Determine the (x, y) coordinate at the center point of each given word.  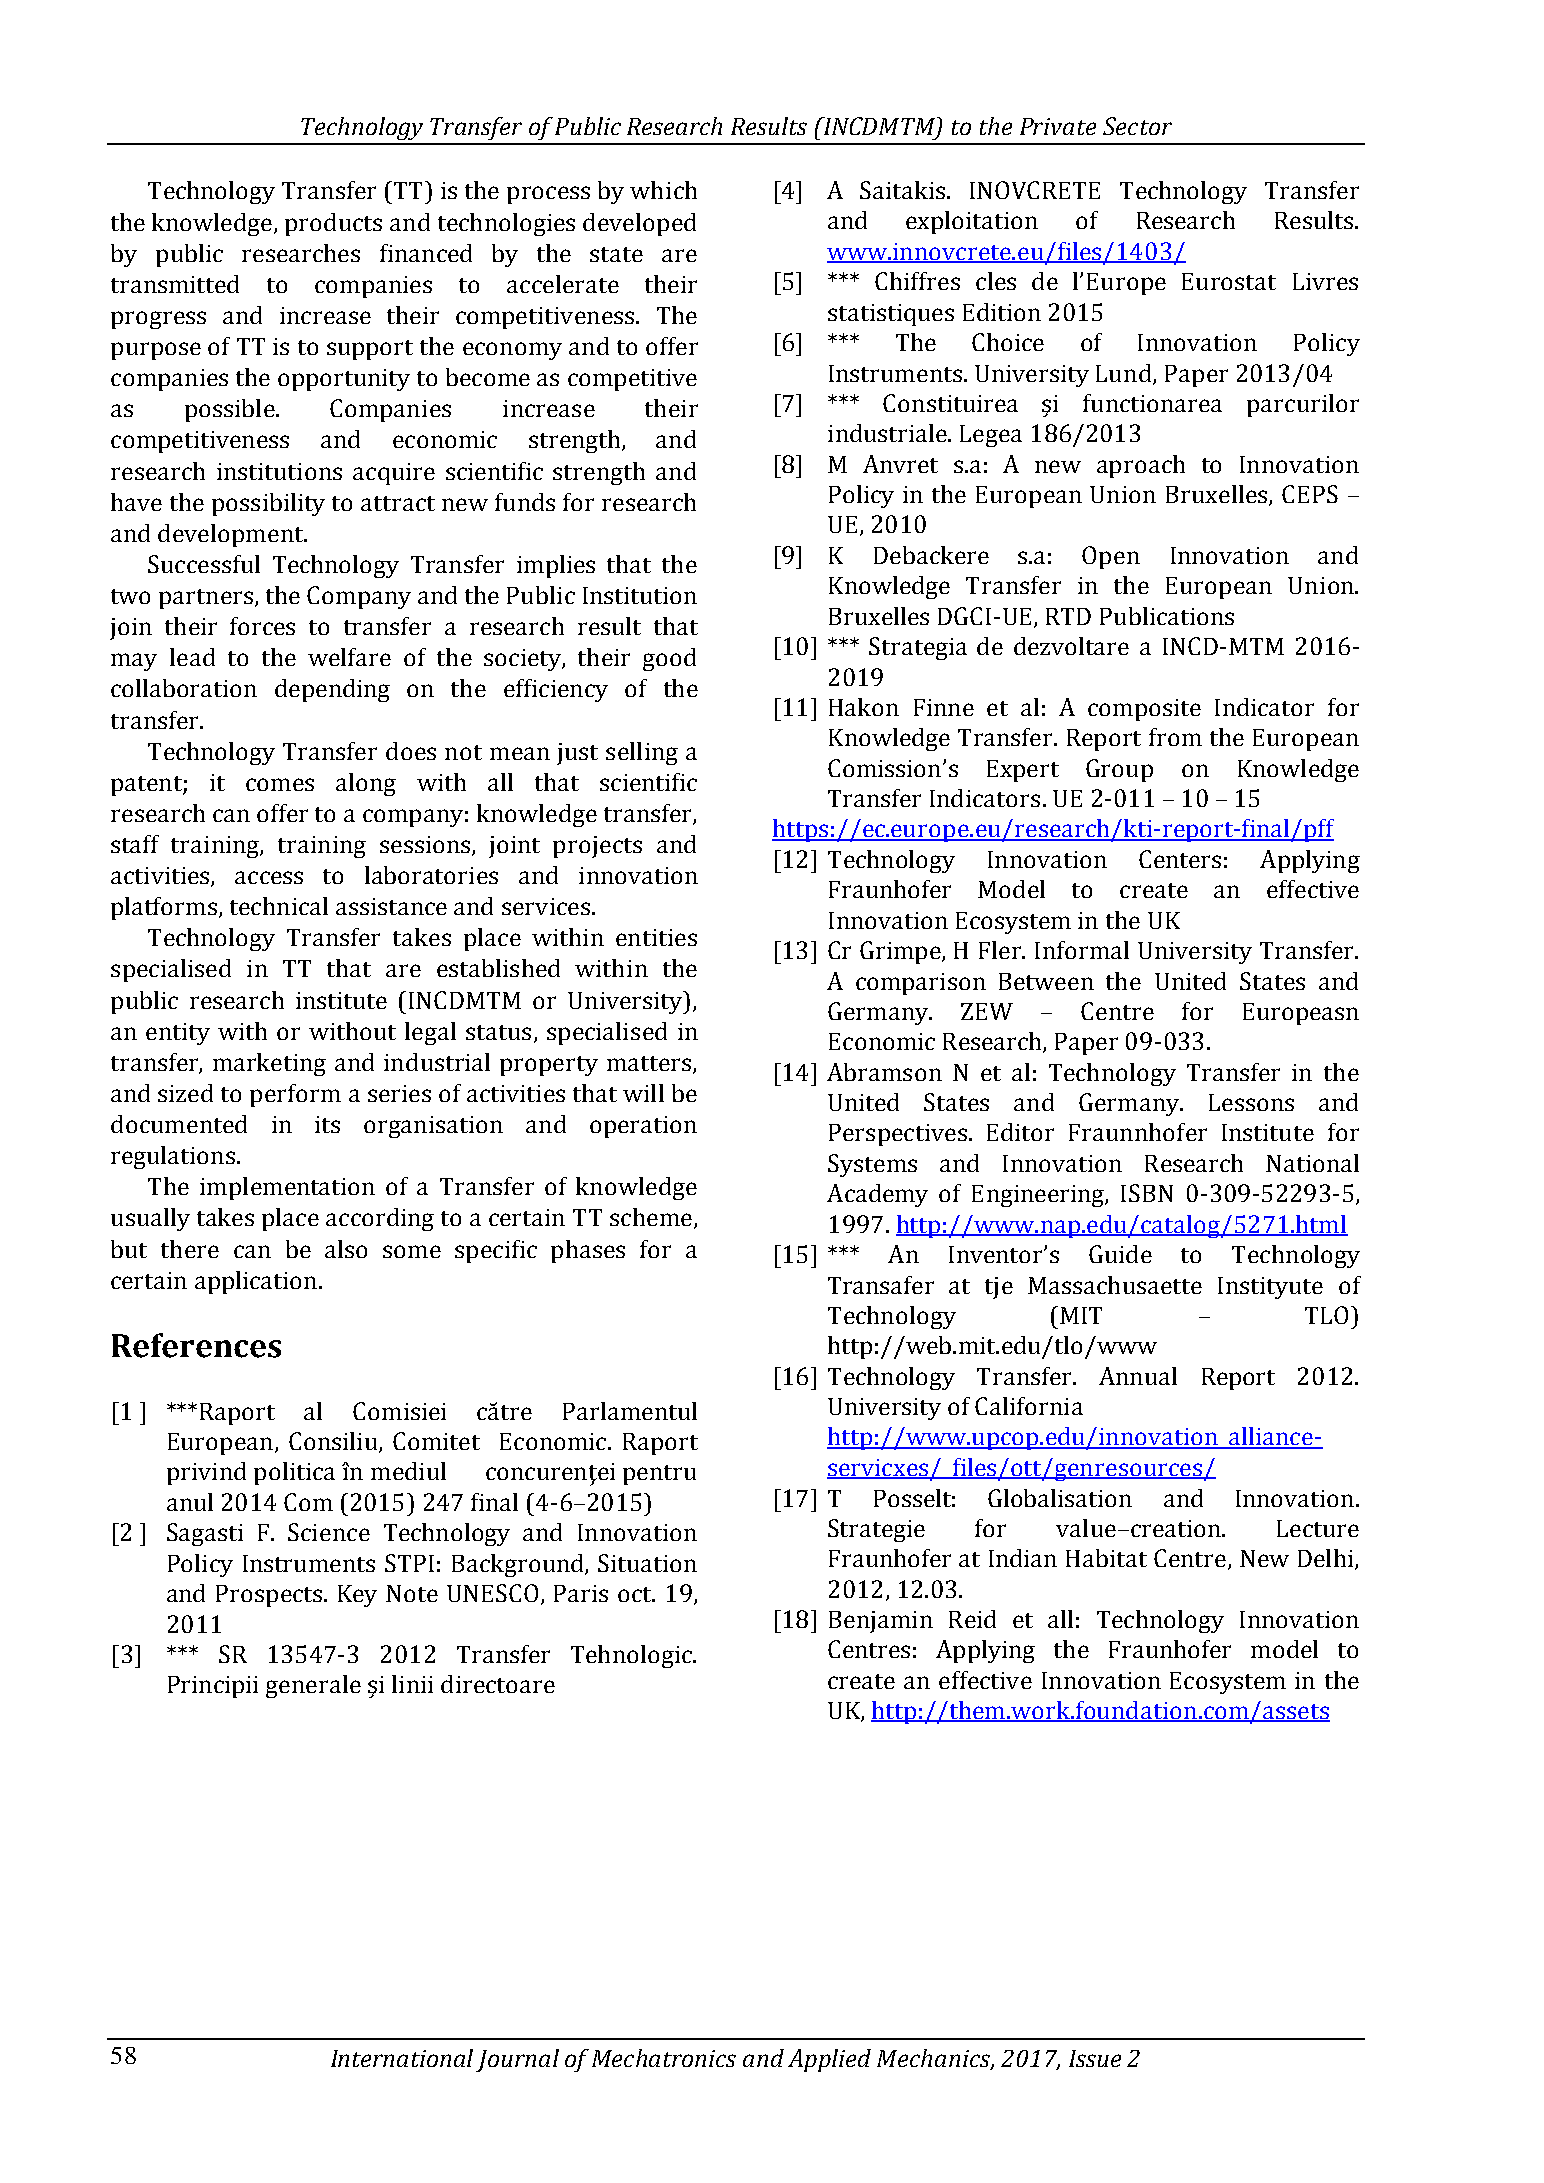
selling (642, 753)
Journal (517, 2060)
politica (294, 1473)
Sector (1137, 126)
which (663, 190)
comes (280, 784)
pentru (659, 1475)
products (333, 224)
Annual (1138, 1376)
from (1175, 737)
